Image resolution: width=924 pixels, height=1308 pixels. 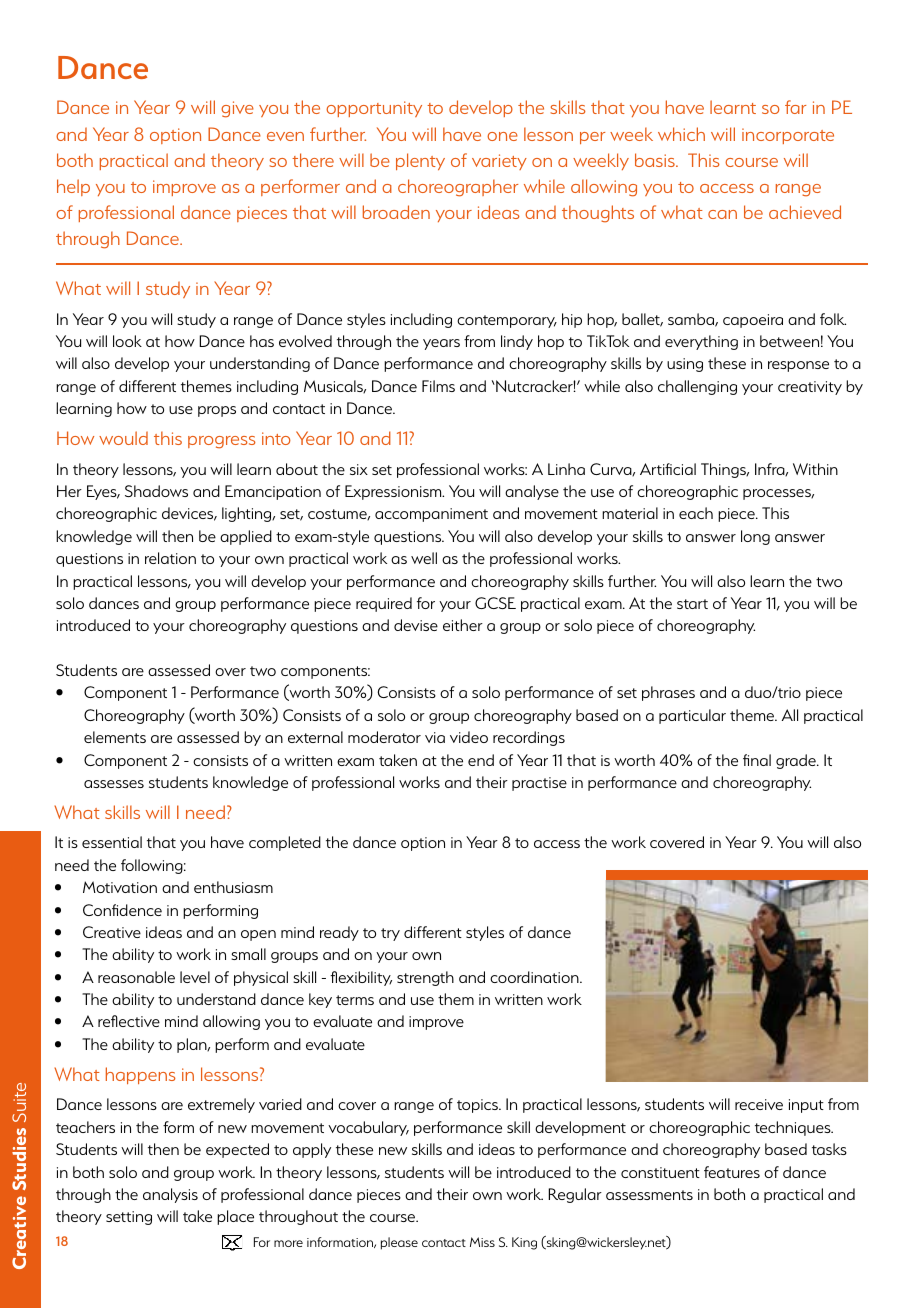 What do you see at coordinates (420, 161) in the page?
I see `plenty` at bounding box center [420, 161].
